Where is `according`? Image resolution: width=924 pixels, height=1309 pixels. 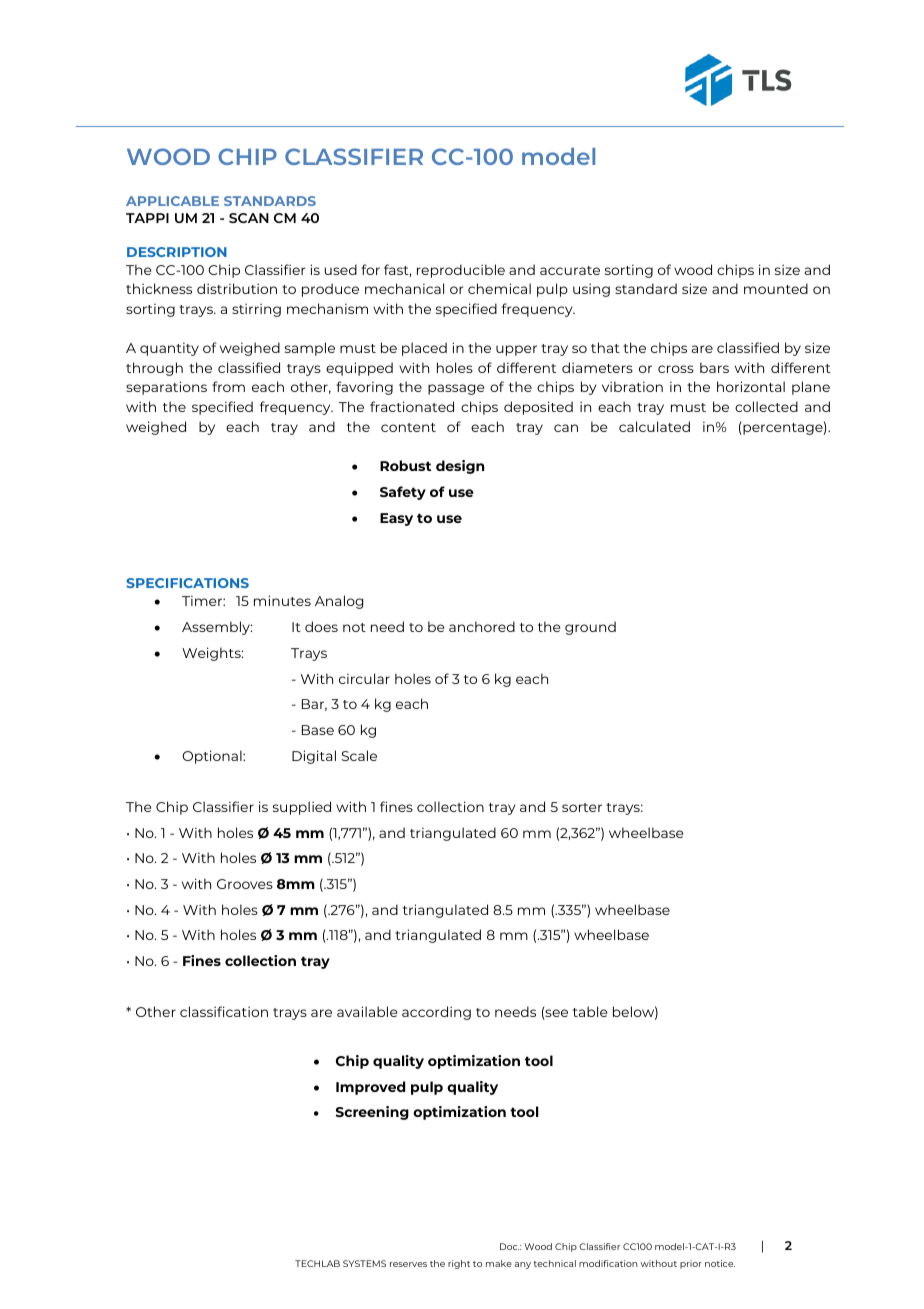 according is located at coordinates (436, 1013).
